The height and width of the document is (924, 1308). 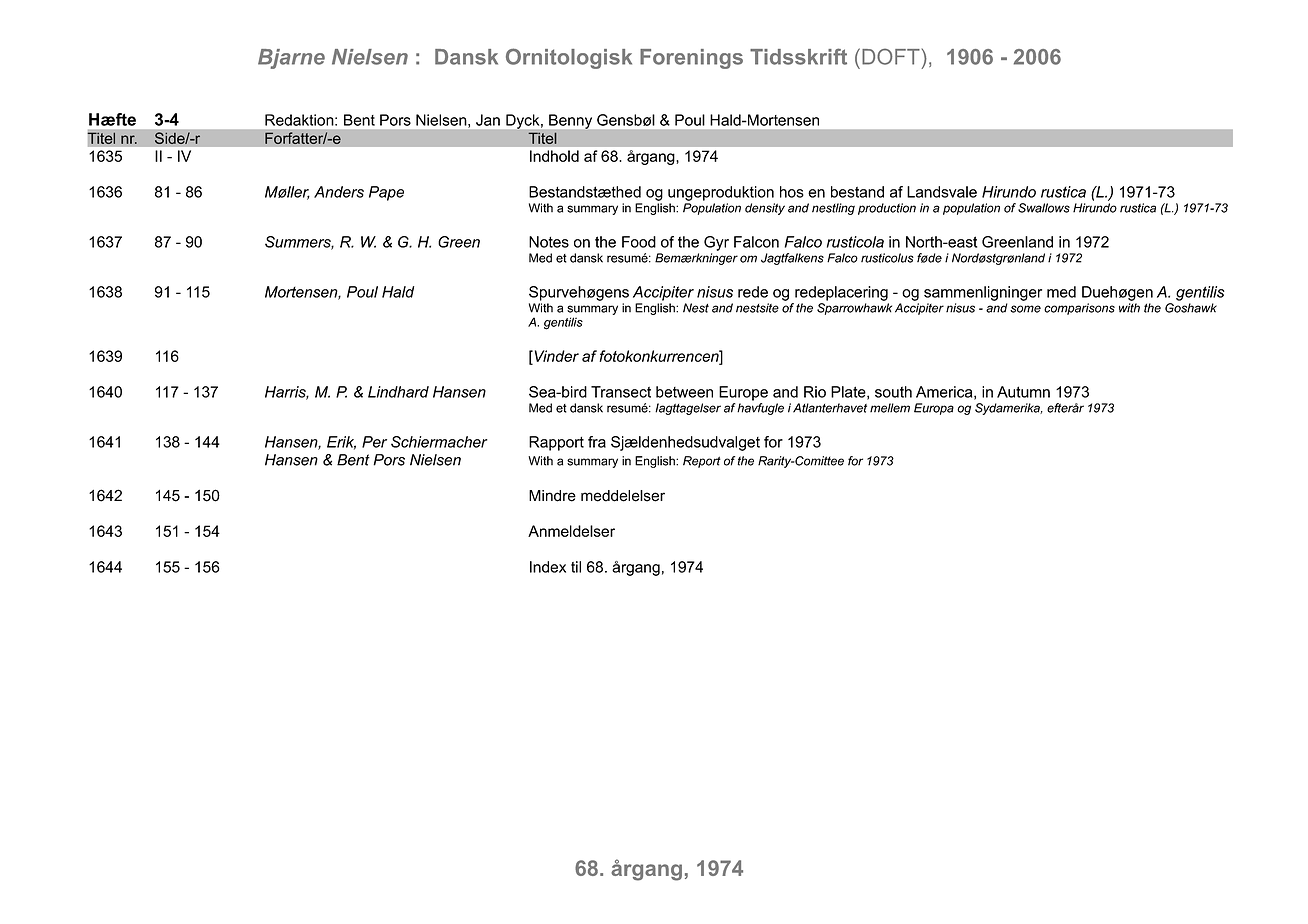 I want to click on Pape, so click(x=386, y=193).
